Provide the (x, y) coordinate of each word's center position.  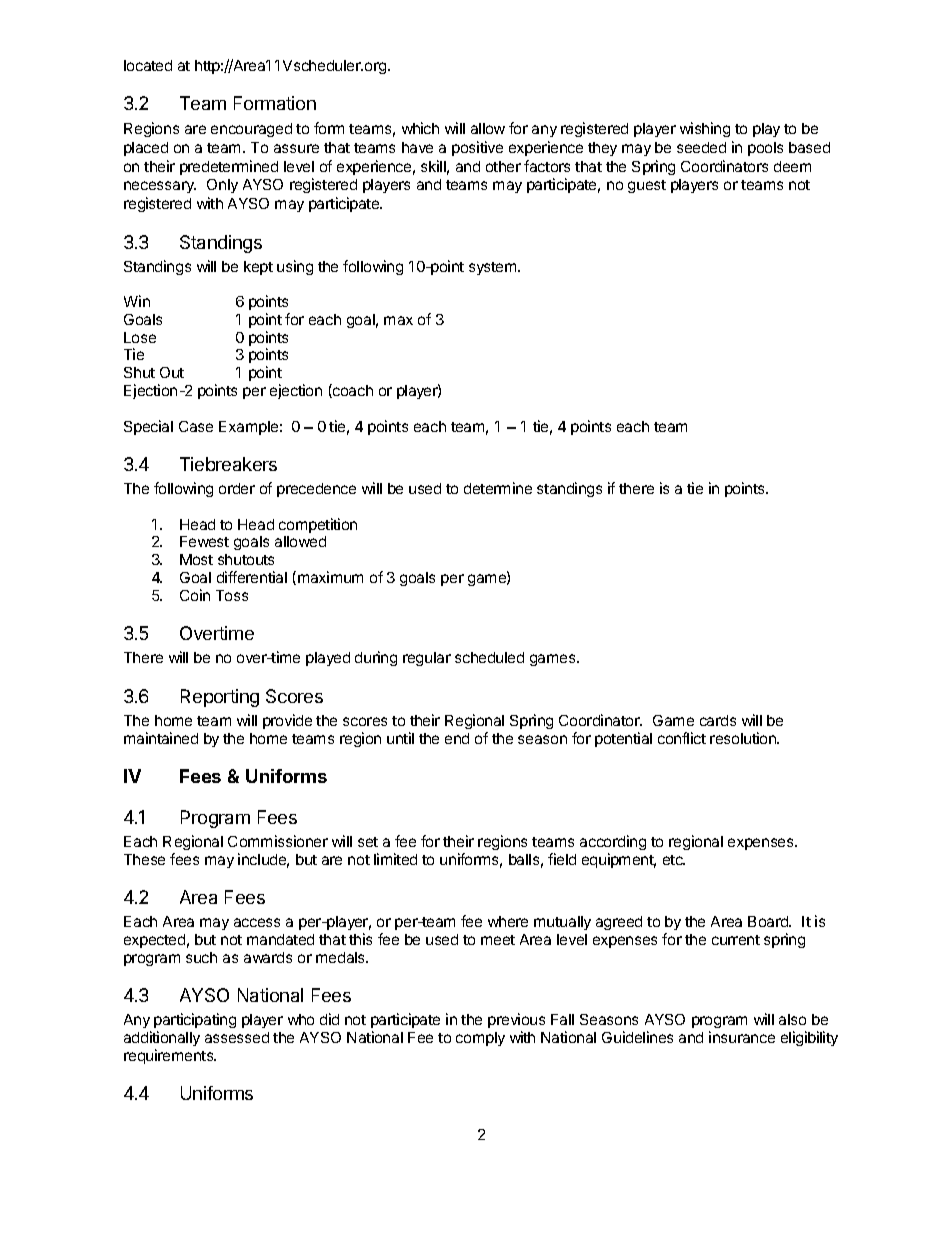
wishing (705, 129)
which (420, 128)
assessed (237, 1037)
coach (352, 391)
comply (480, 1039)
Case (196, 426)
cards (718, 720)
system (492, 268)
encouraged (251, 130)
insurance (742, 1037)
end (457, 738)
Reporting (220, 698)
